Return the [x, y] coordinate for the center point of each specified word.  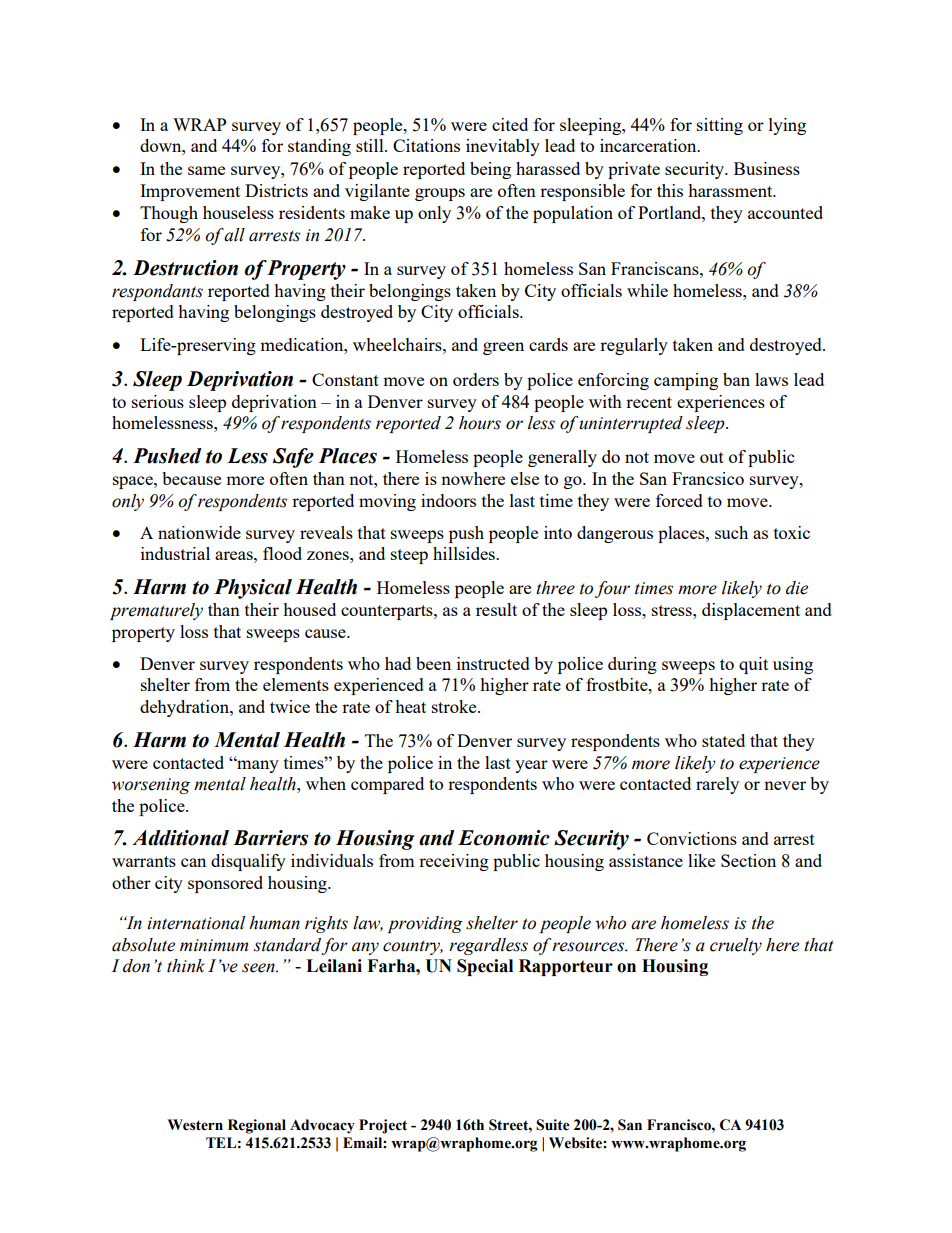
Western [195, 1125]
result [496, 609]
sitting [720, 126]
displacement [751, 611]
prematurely [156, 611]
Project [383, 1126]
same [206, 170]
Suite [553, 1125]
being [490, 170]
